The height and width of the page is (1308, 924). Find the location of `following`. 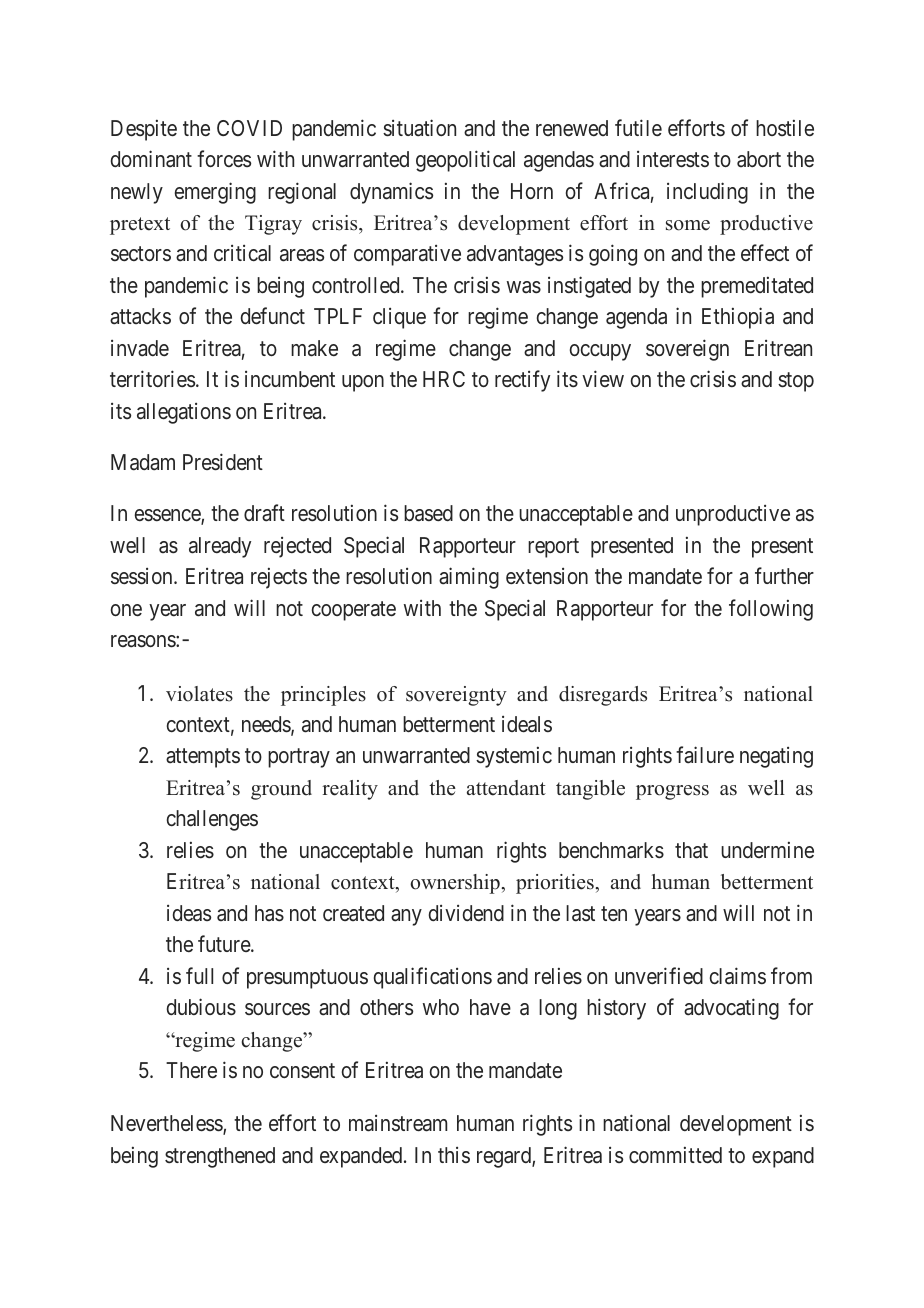

following is located at coordinates (771, 610).
